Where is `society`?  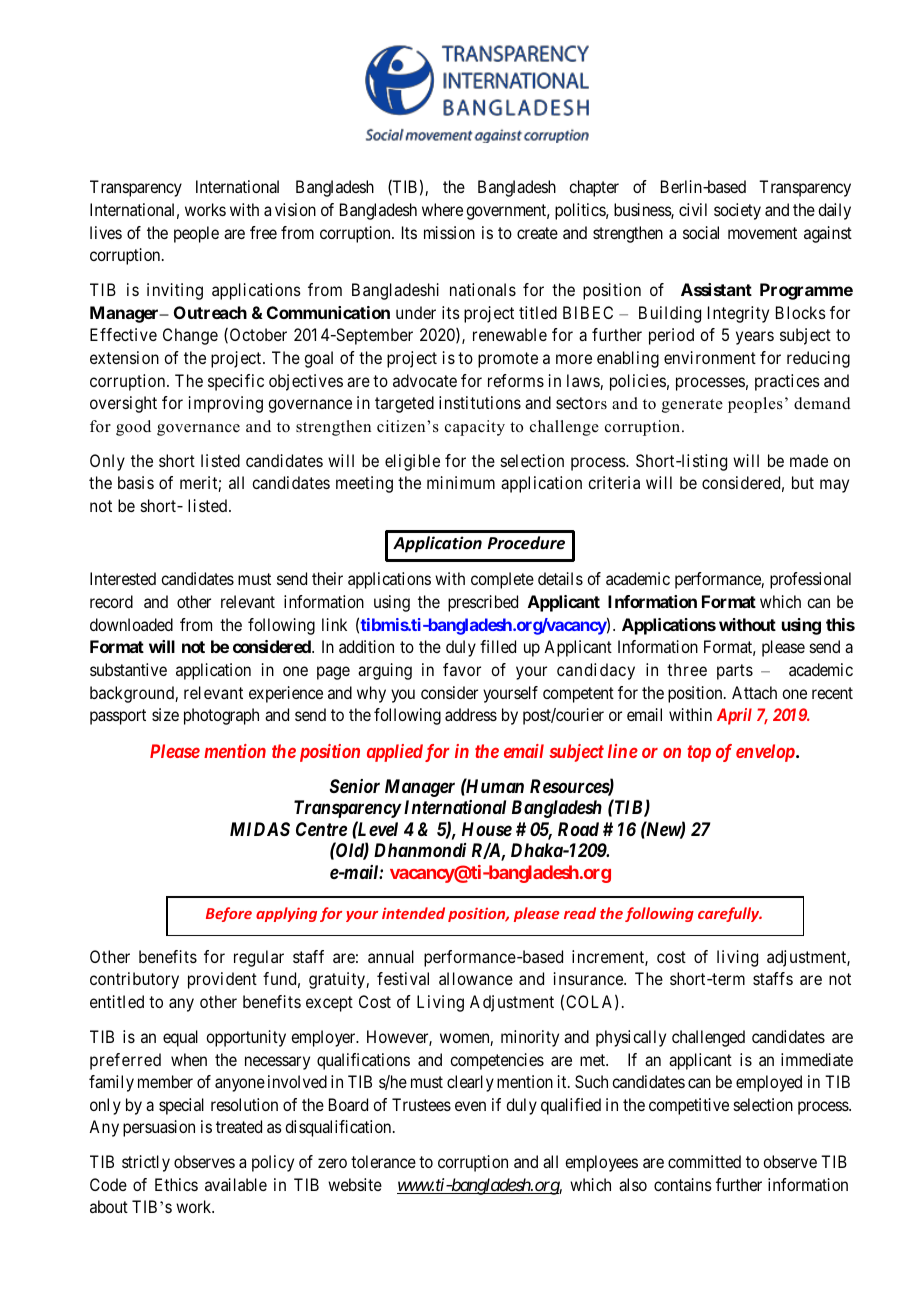 society is located at coordinates (737, 211).
